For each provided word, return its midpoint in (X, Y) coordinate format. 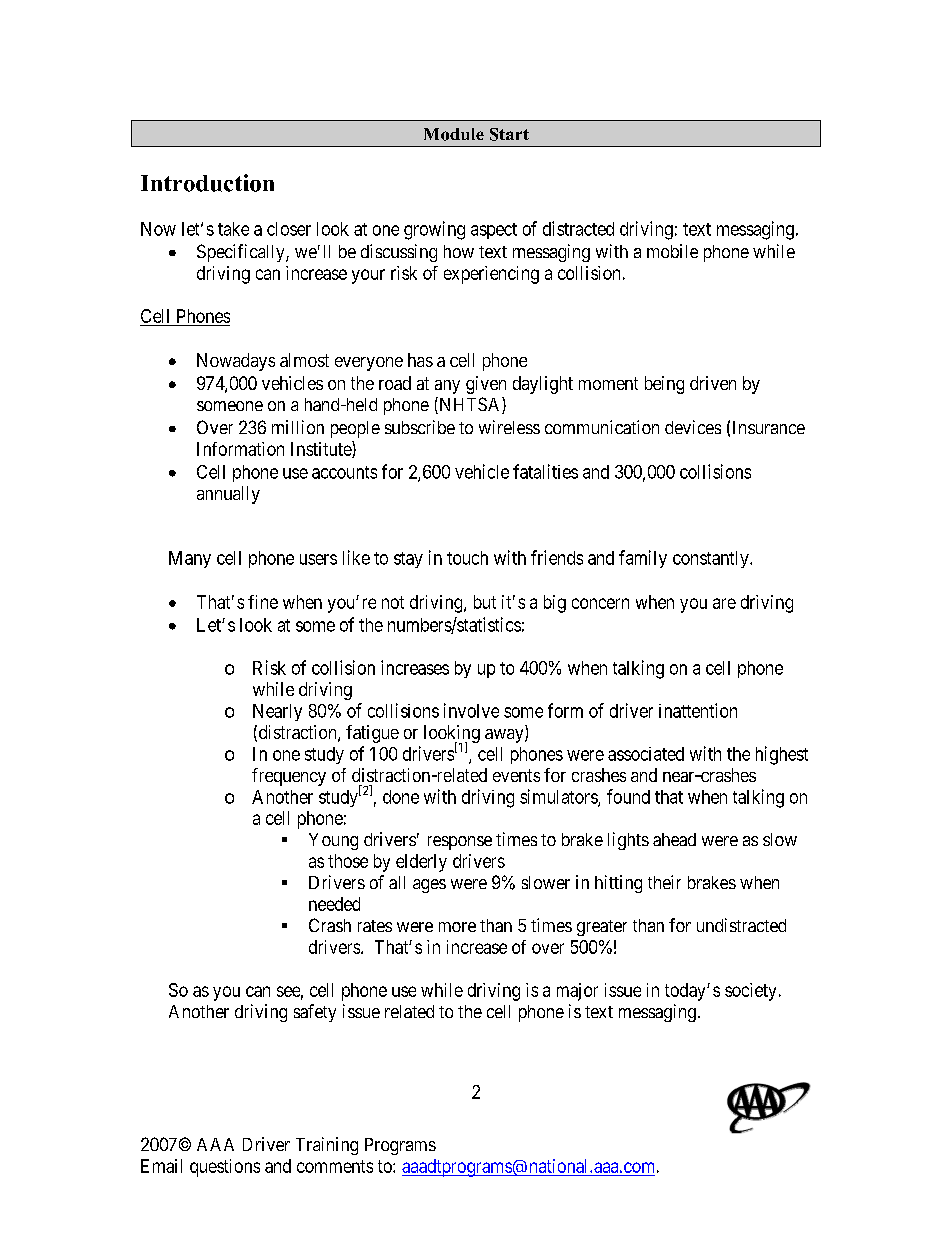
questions (225, 1168)
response (460, 843)
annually (228, 495)
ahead (674, 839)
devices (693, 427)
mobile (672, 251)
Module (454, 134)
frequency (289, 777)
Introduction (207, 183)
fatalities (545, 471)
